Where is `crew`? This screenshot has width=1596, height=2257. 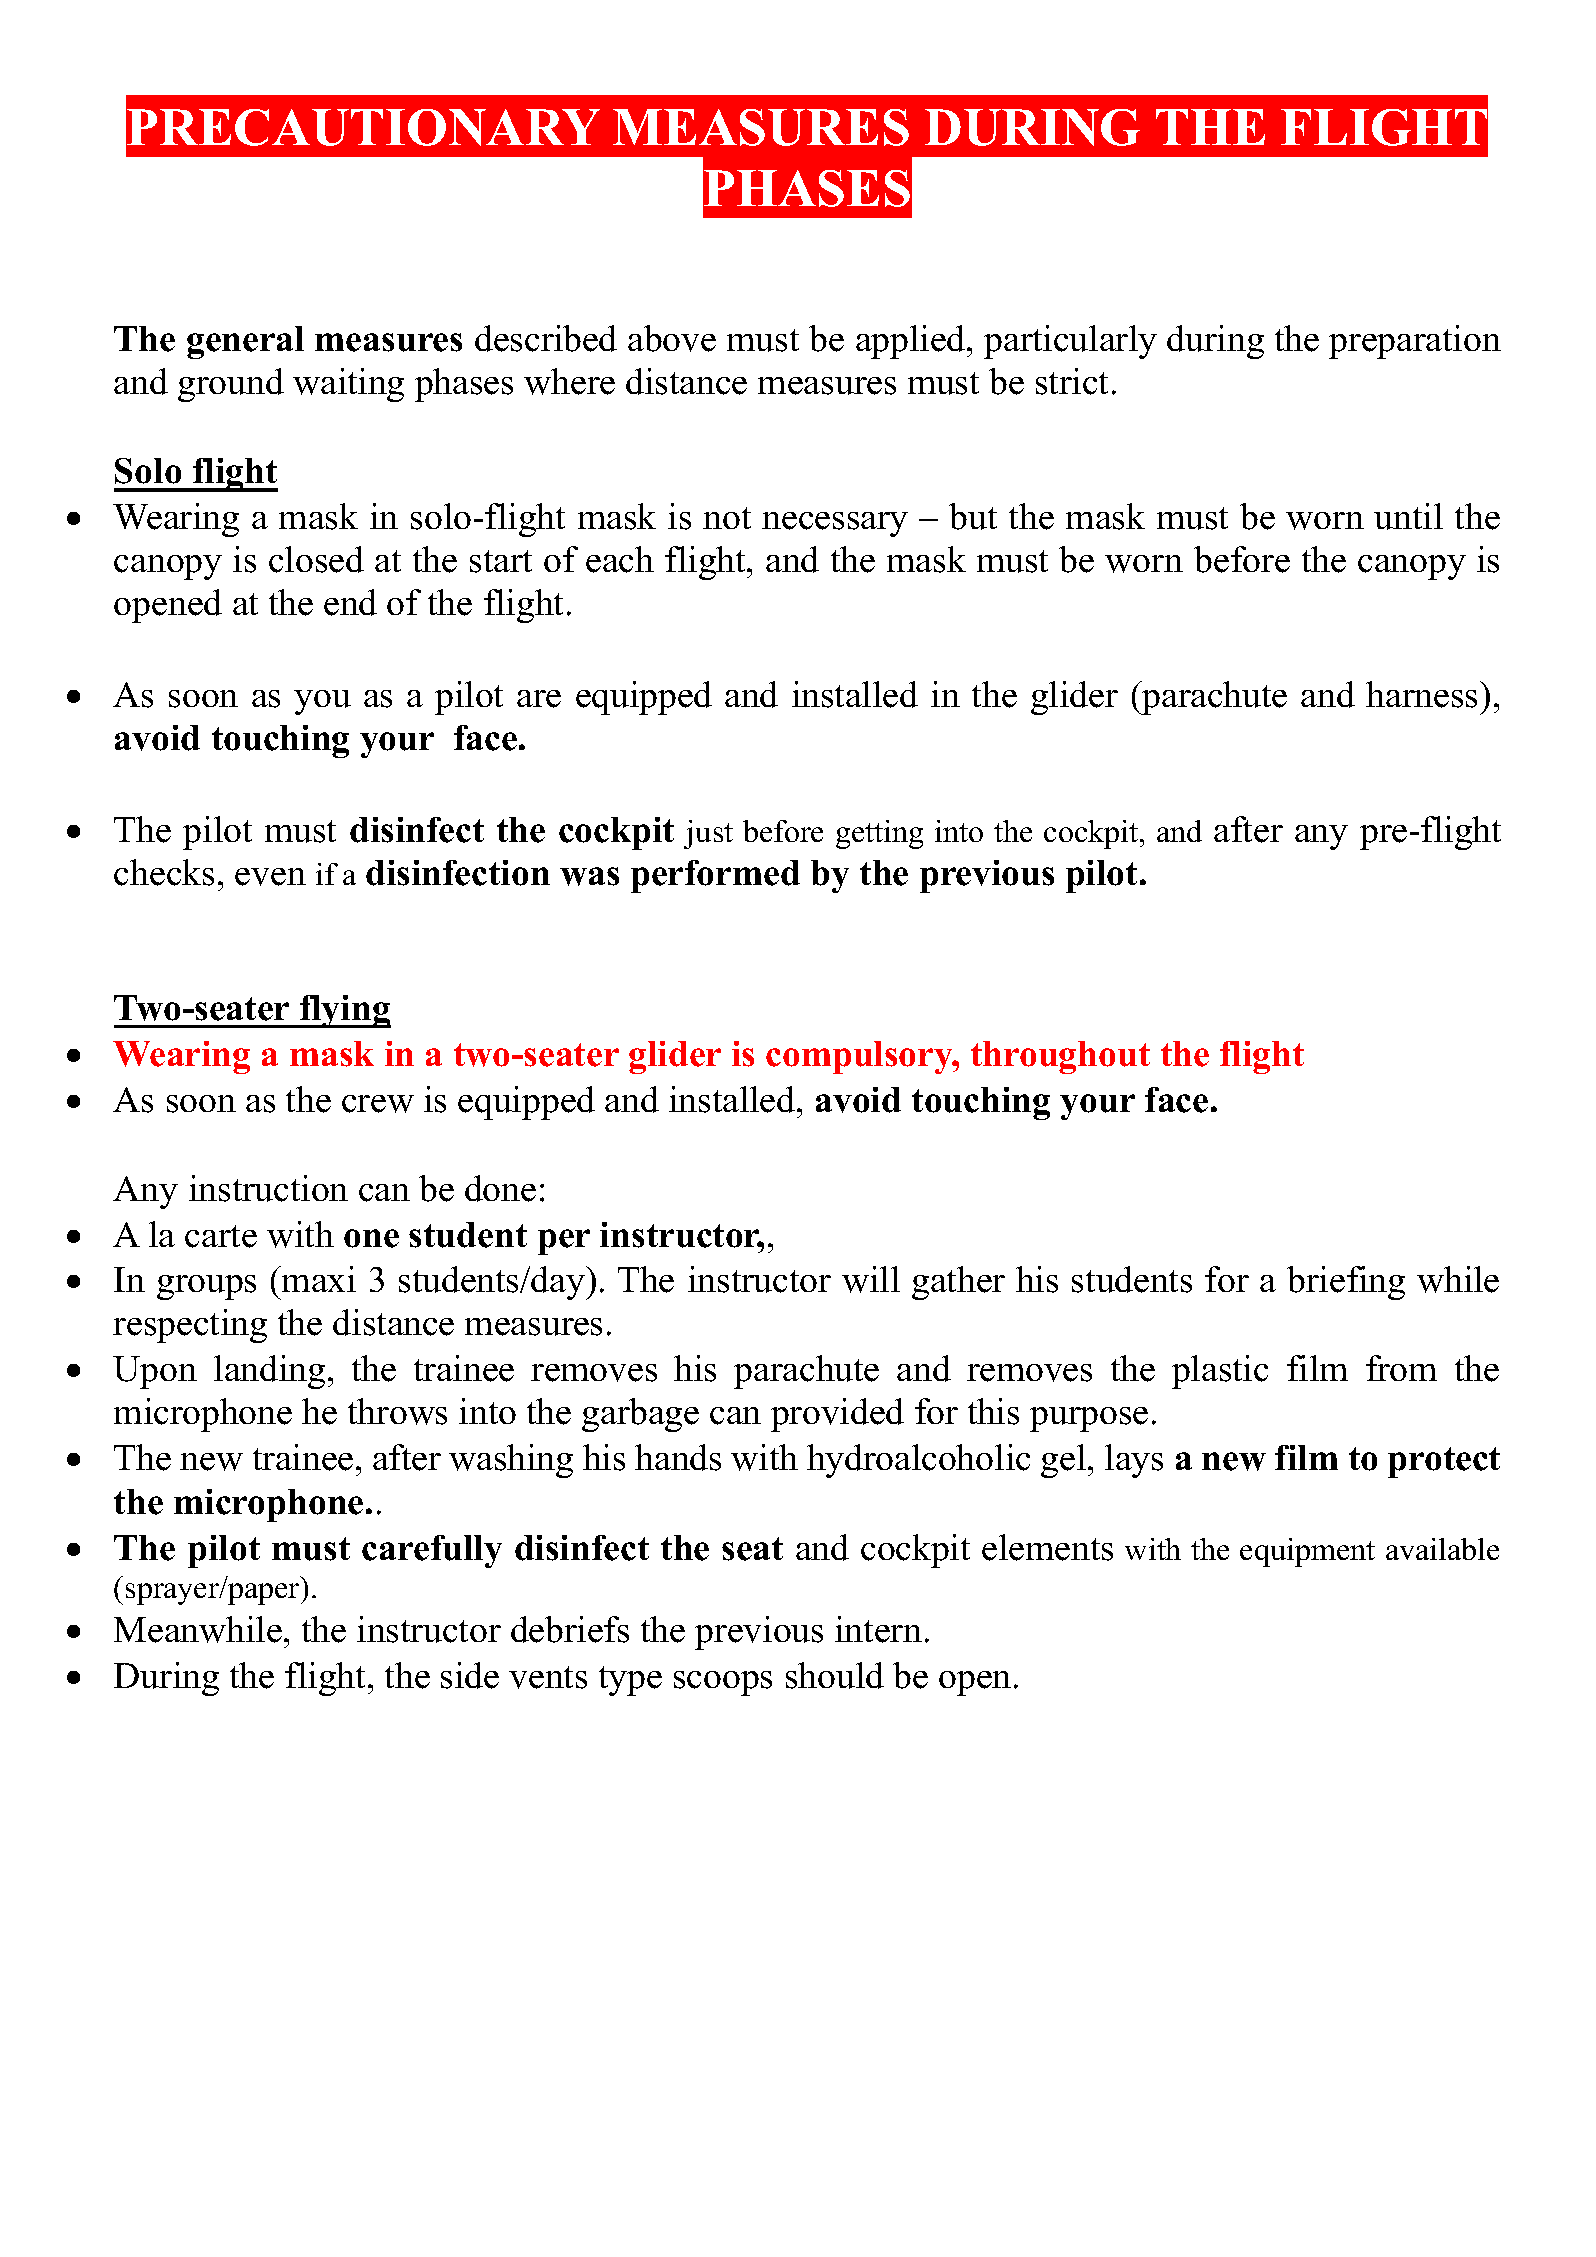
crew is located at coordinates (378, 1104).
